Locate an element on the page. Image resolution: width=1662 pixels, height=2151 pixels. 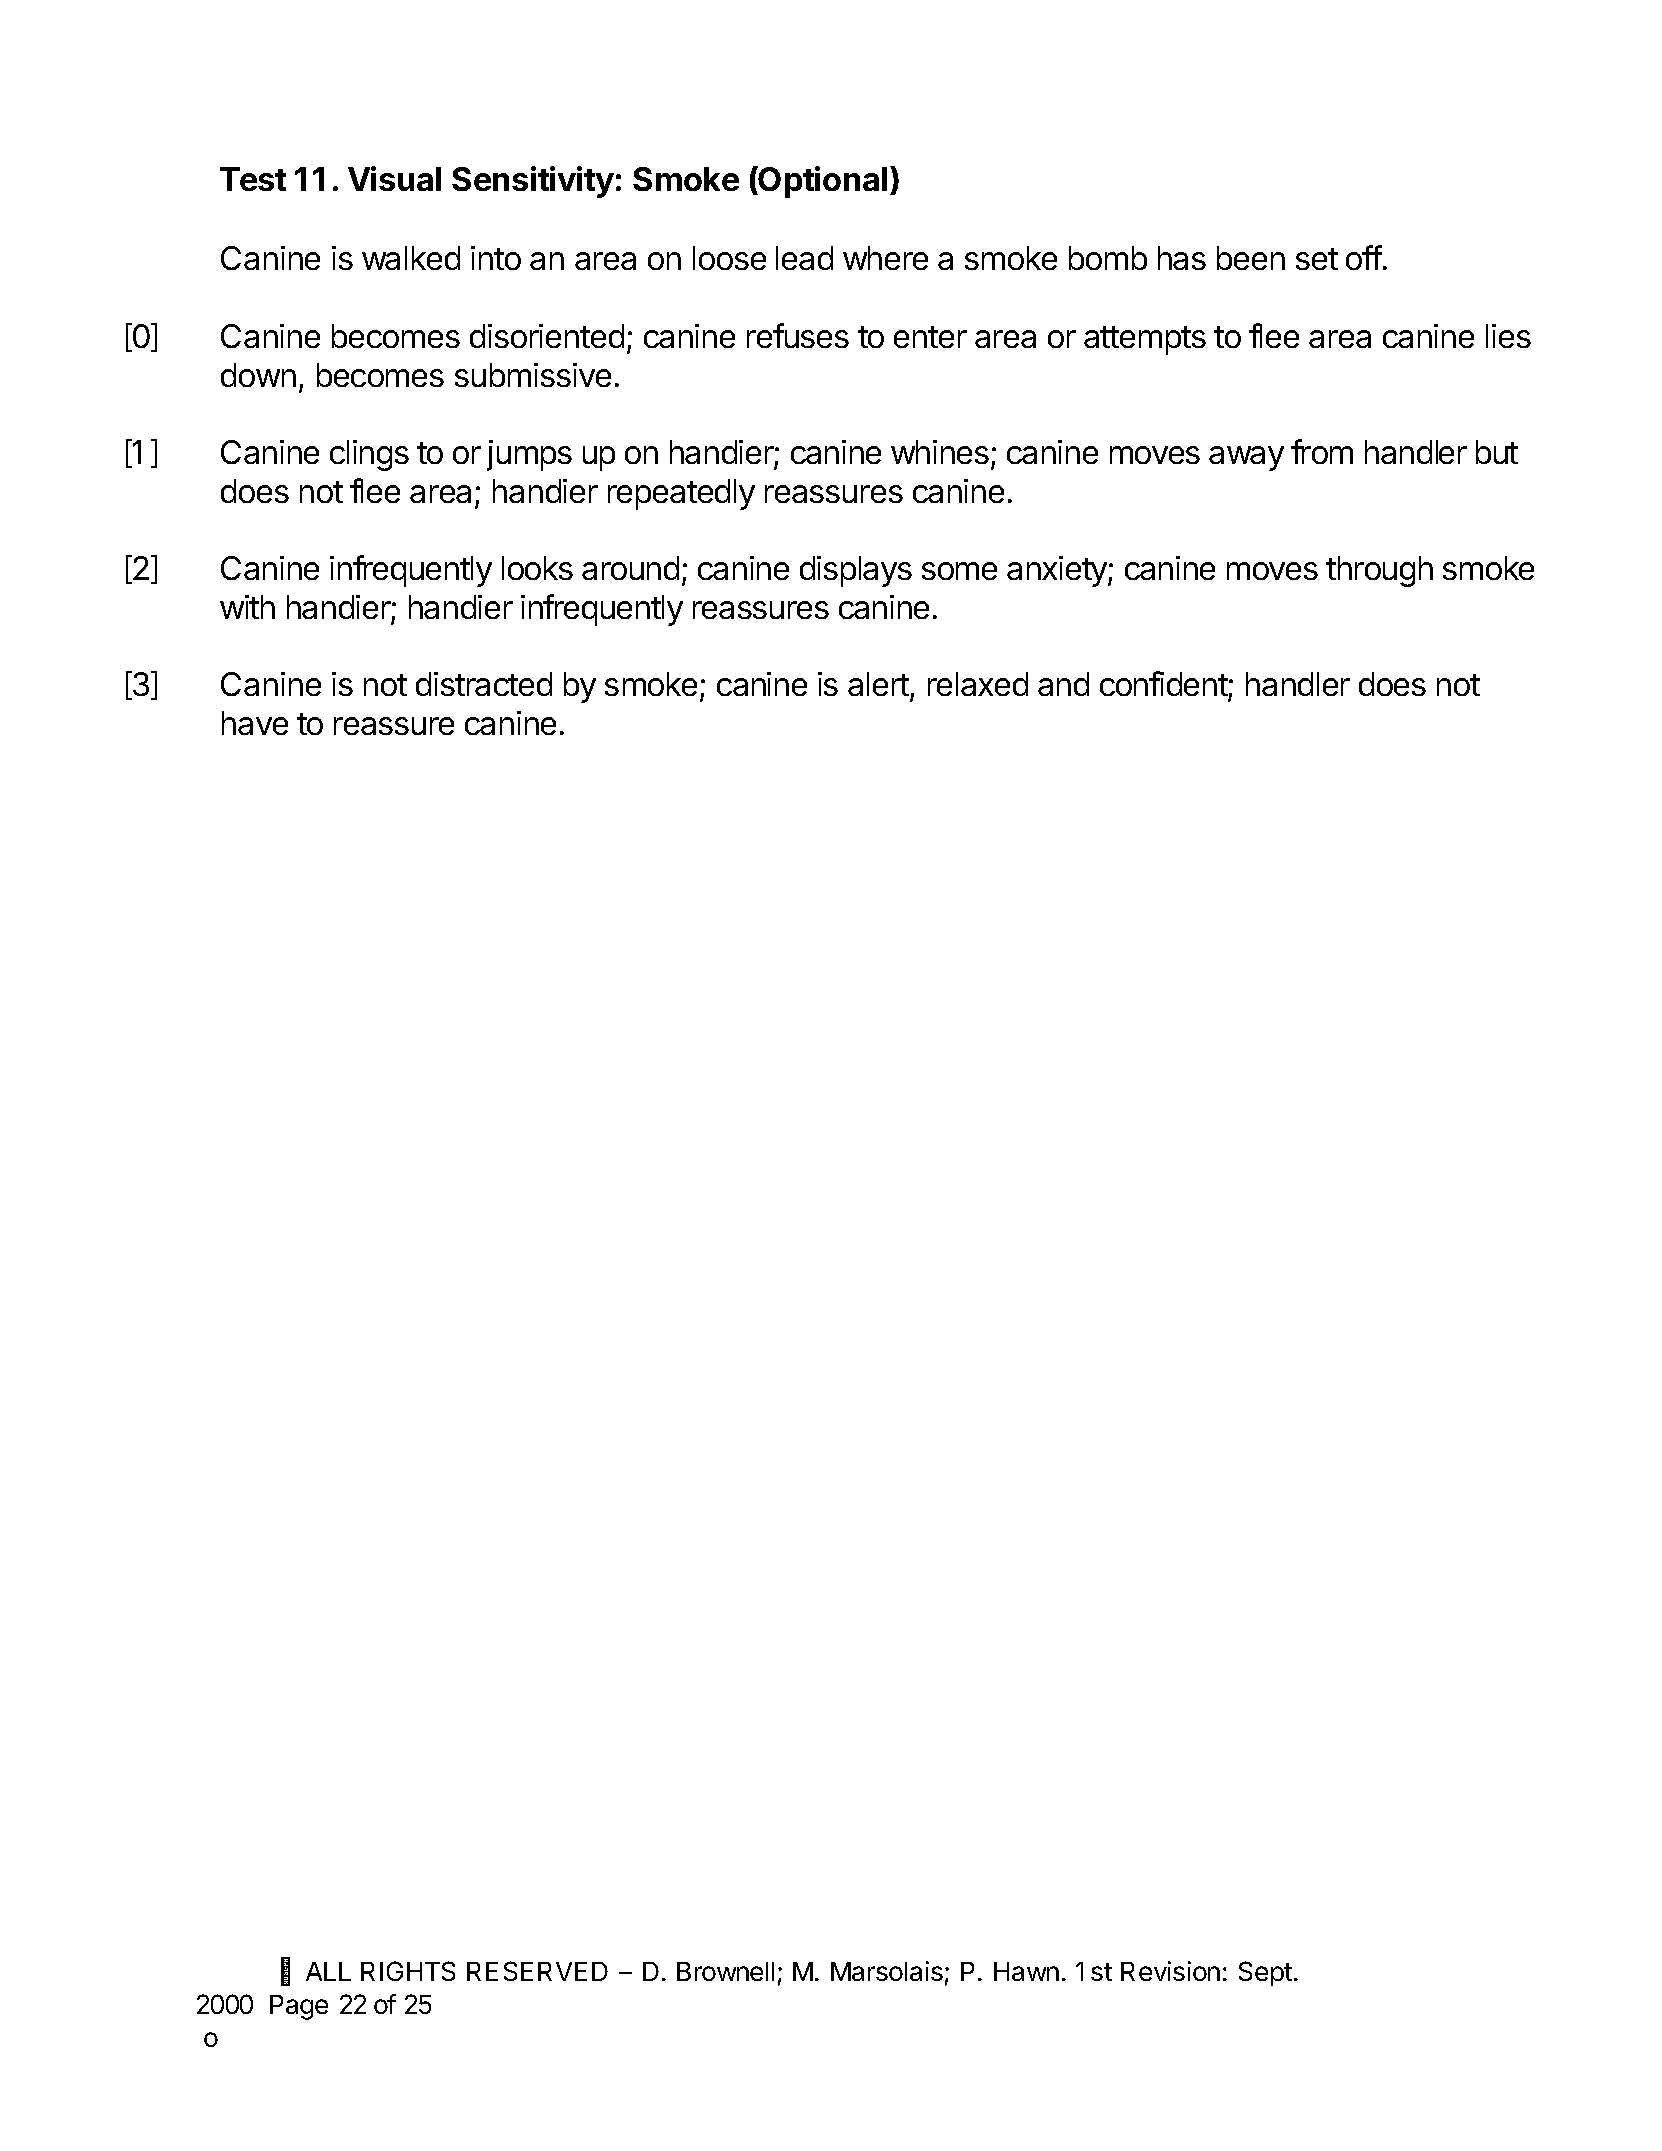
confident is located at coordinates (1164, 685).
